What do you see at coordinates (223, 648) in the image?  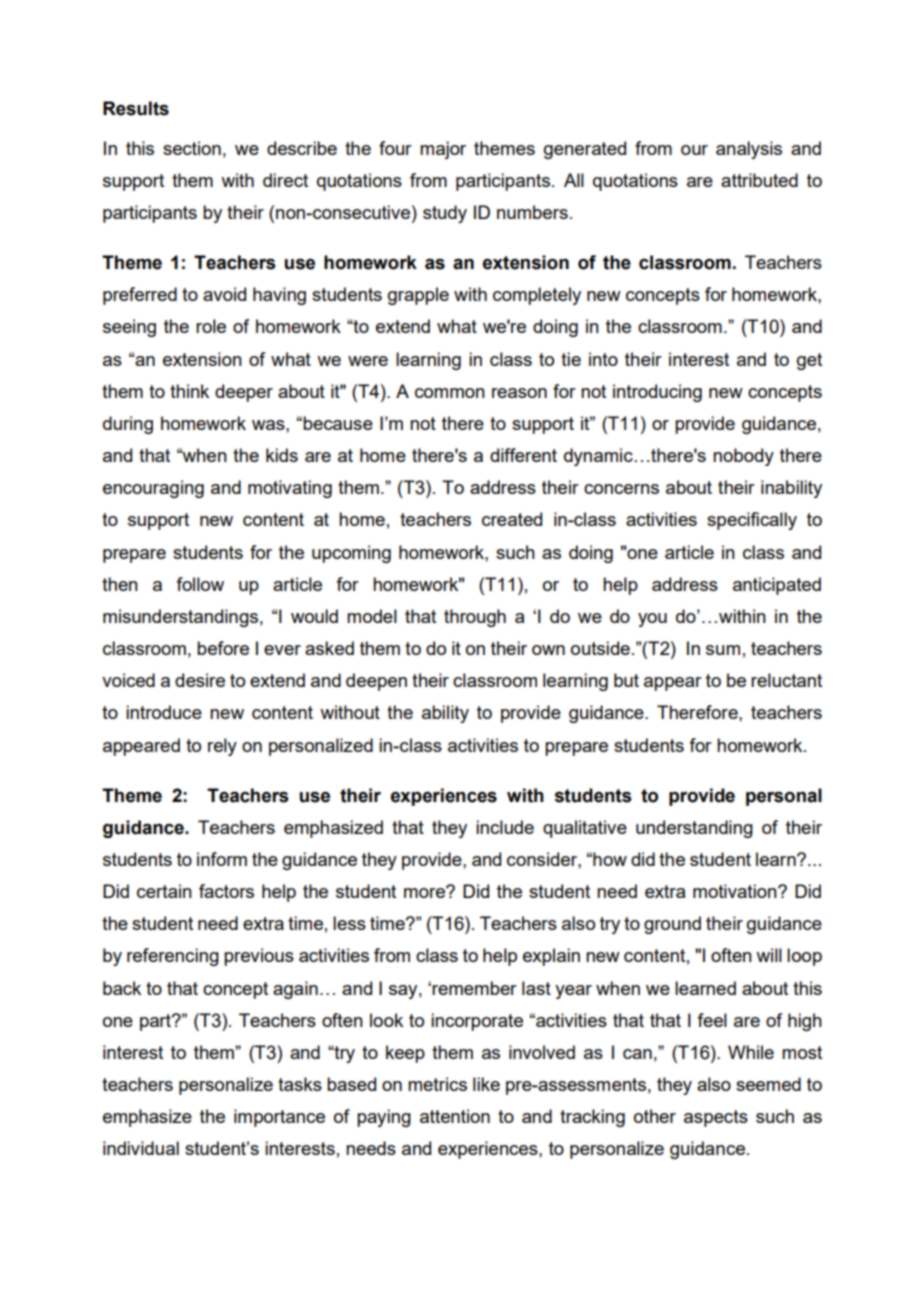 I see `before` at bounding box center [223, 648].
